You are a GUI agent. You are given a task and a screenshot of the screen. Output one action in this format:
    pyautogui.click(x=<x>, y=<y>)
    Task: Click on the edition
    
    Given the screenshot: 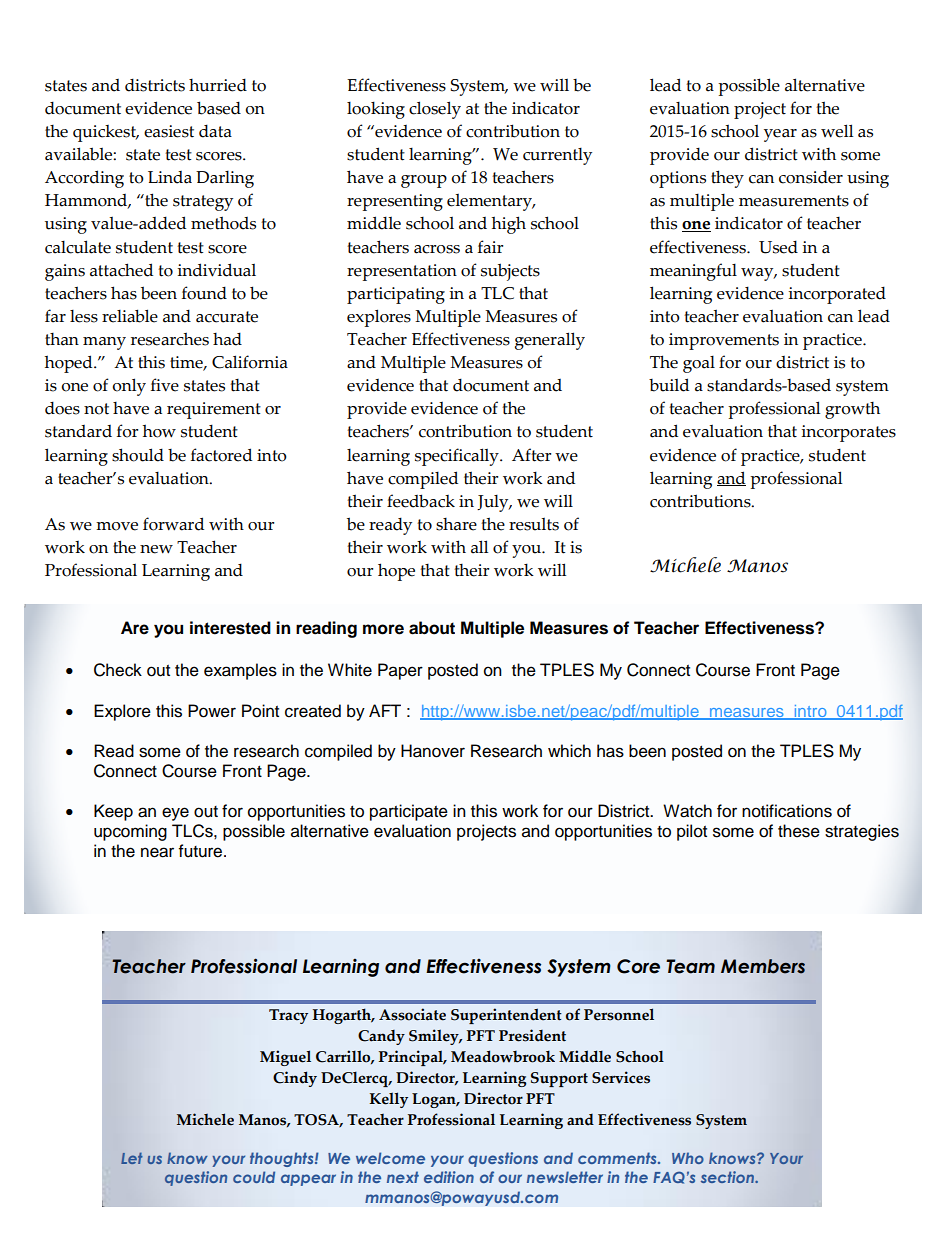 What is the action you would take?
    pyautogui.click(x=449, y=1177)
